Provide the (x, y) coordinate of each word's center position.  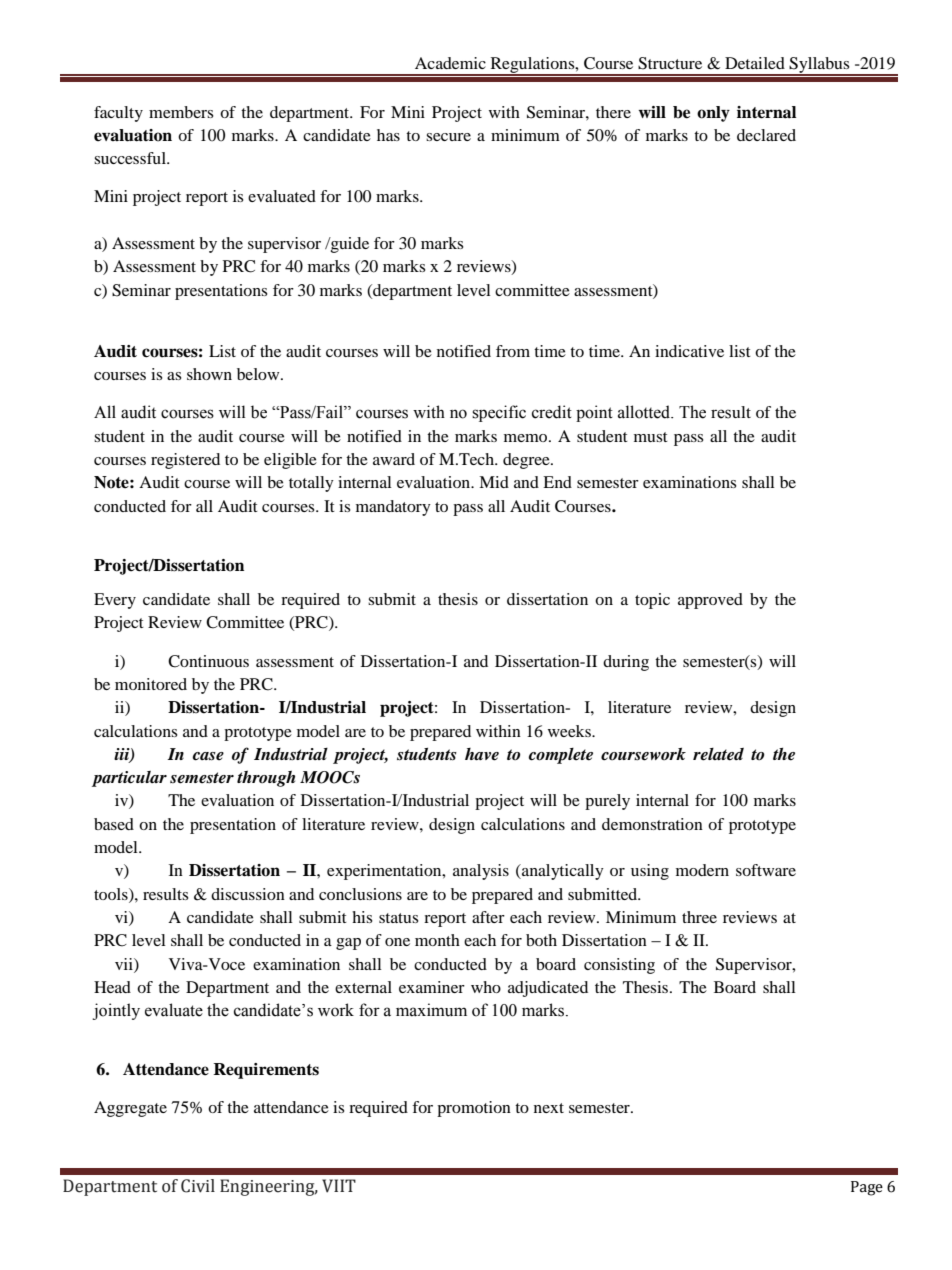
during (626, 663)
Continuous (208, 661)
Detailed (755, 63)
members (181, 112)
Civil (198, 1186)
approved (710, 601)
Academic (450, 63)
